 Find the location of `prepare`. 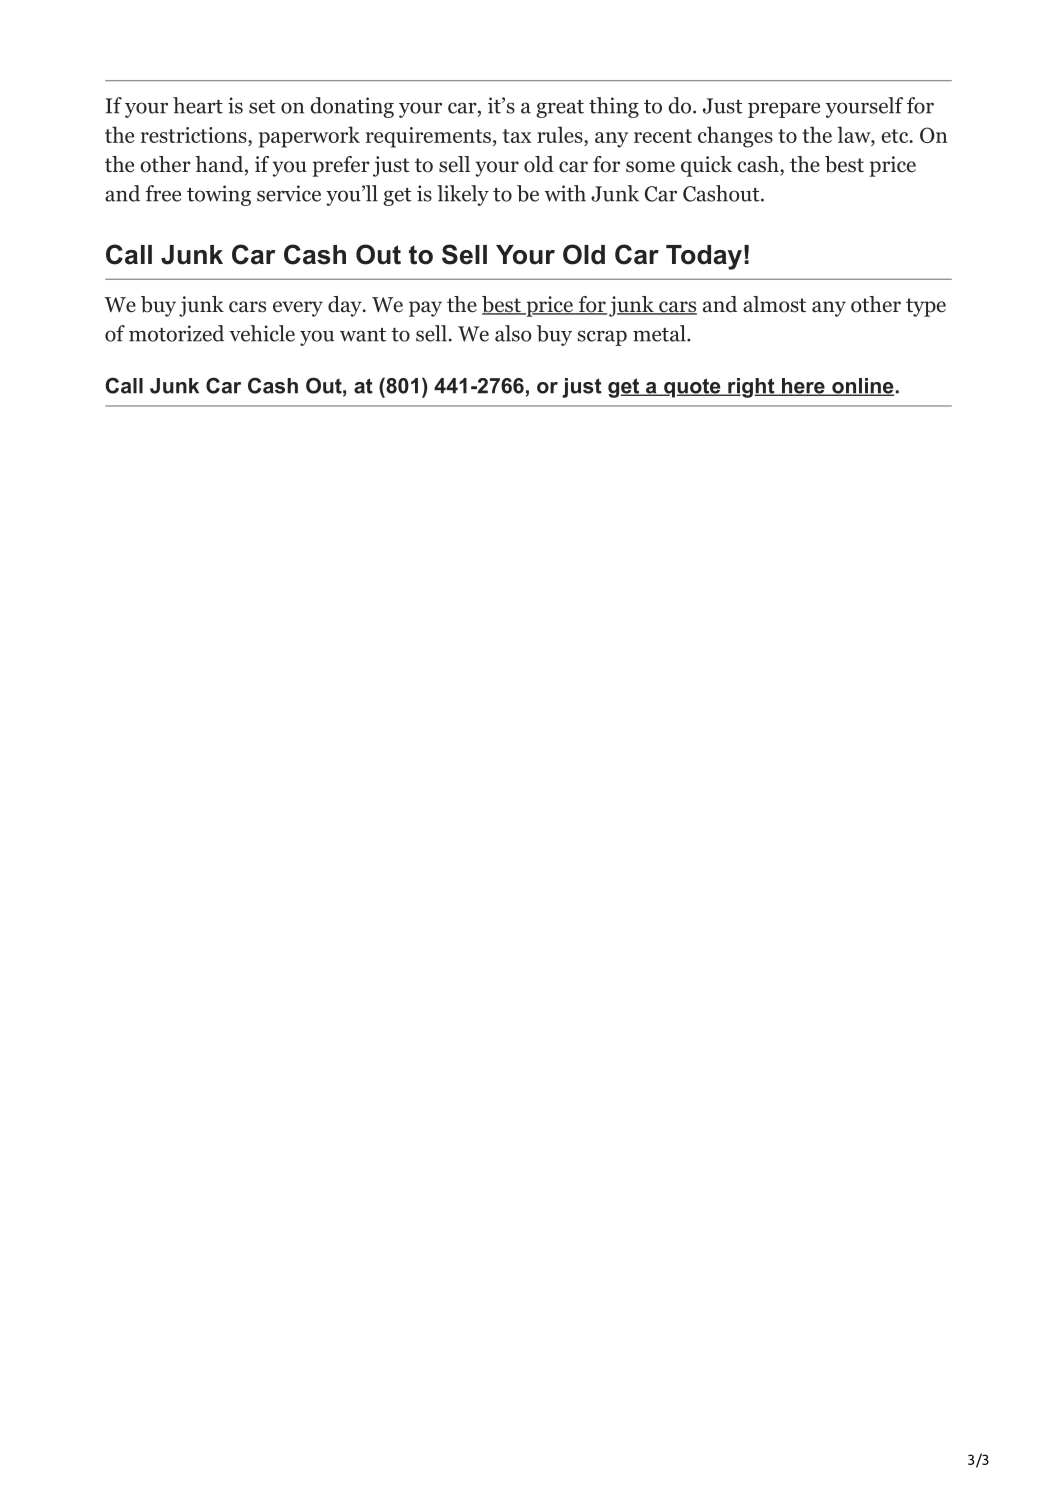

prepare is located at coordinates (784, 110).
